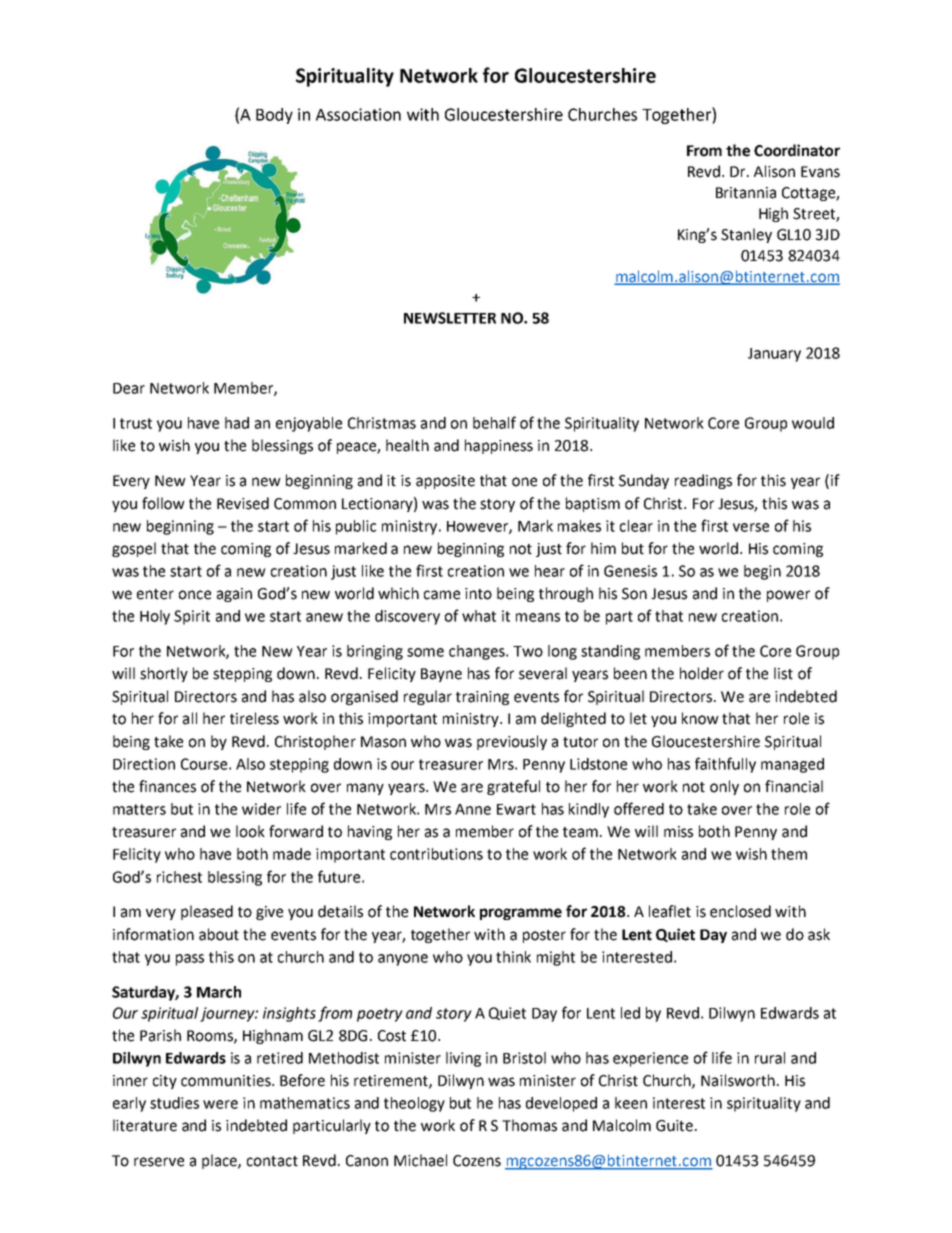 The image size is (952, 1233). I want to click on Coordinator, so click(797, 150).
